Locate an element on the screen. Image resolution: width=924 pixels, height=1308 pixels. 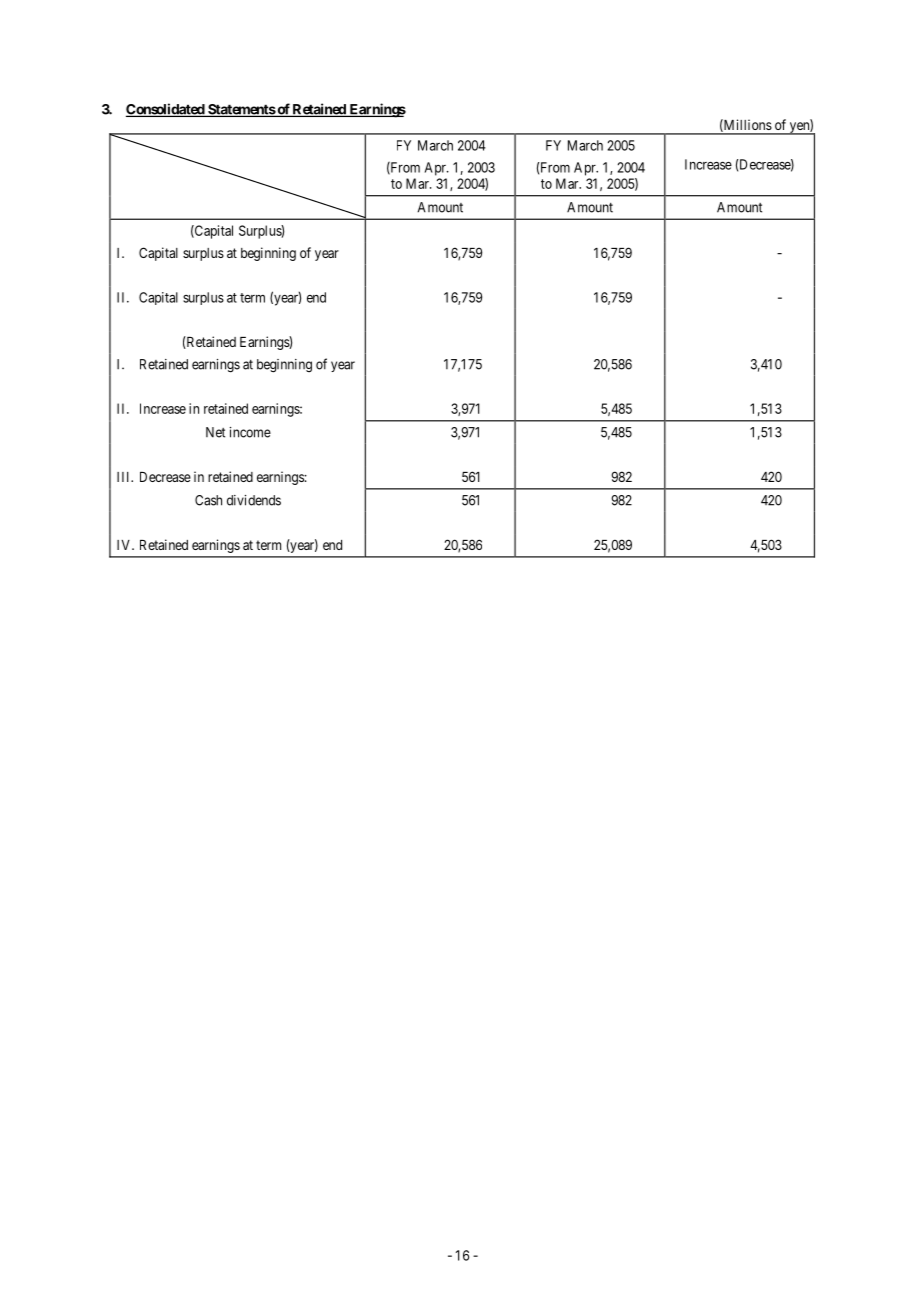
dividends is located at coordinates (254, 500).
